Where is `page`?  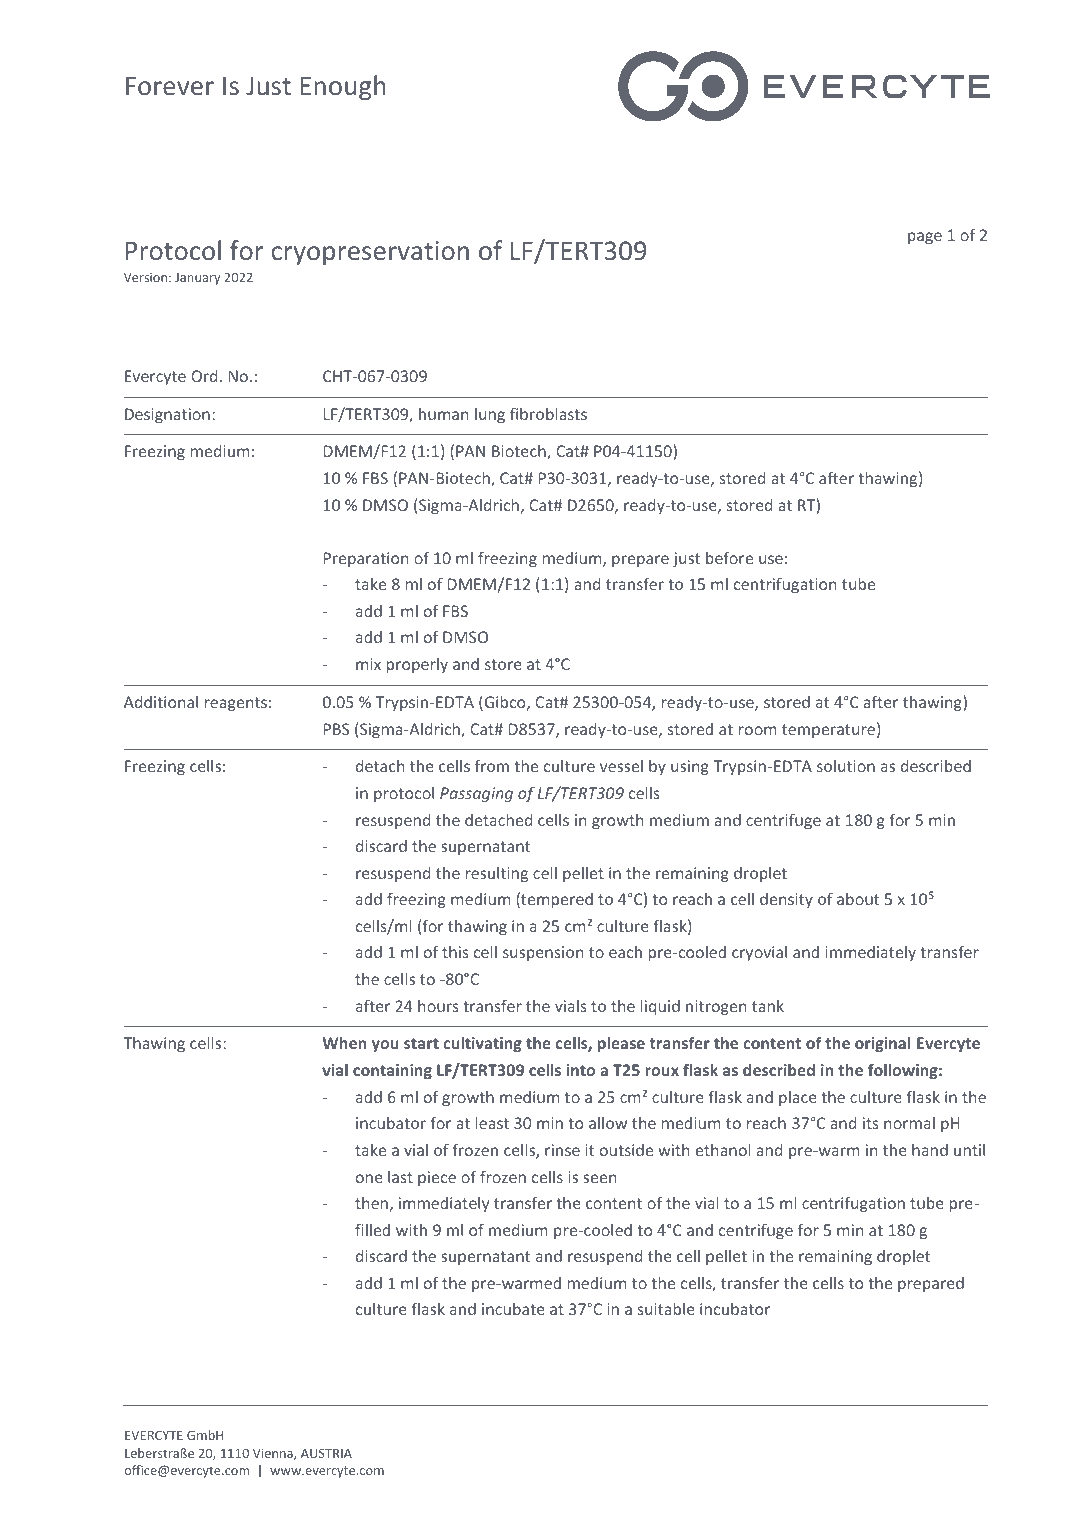 page is located at coordinates (925, 238).
